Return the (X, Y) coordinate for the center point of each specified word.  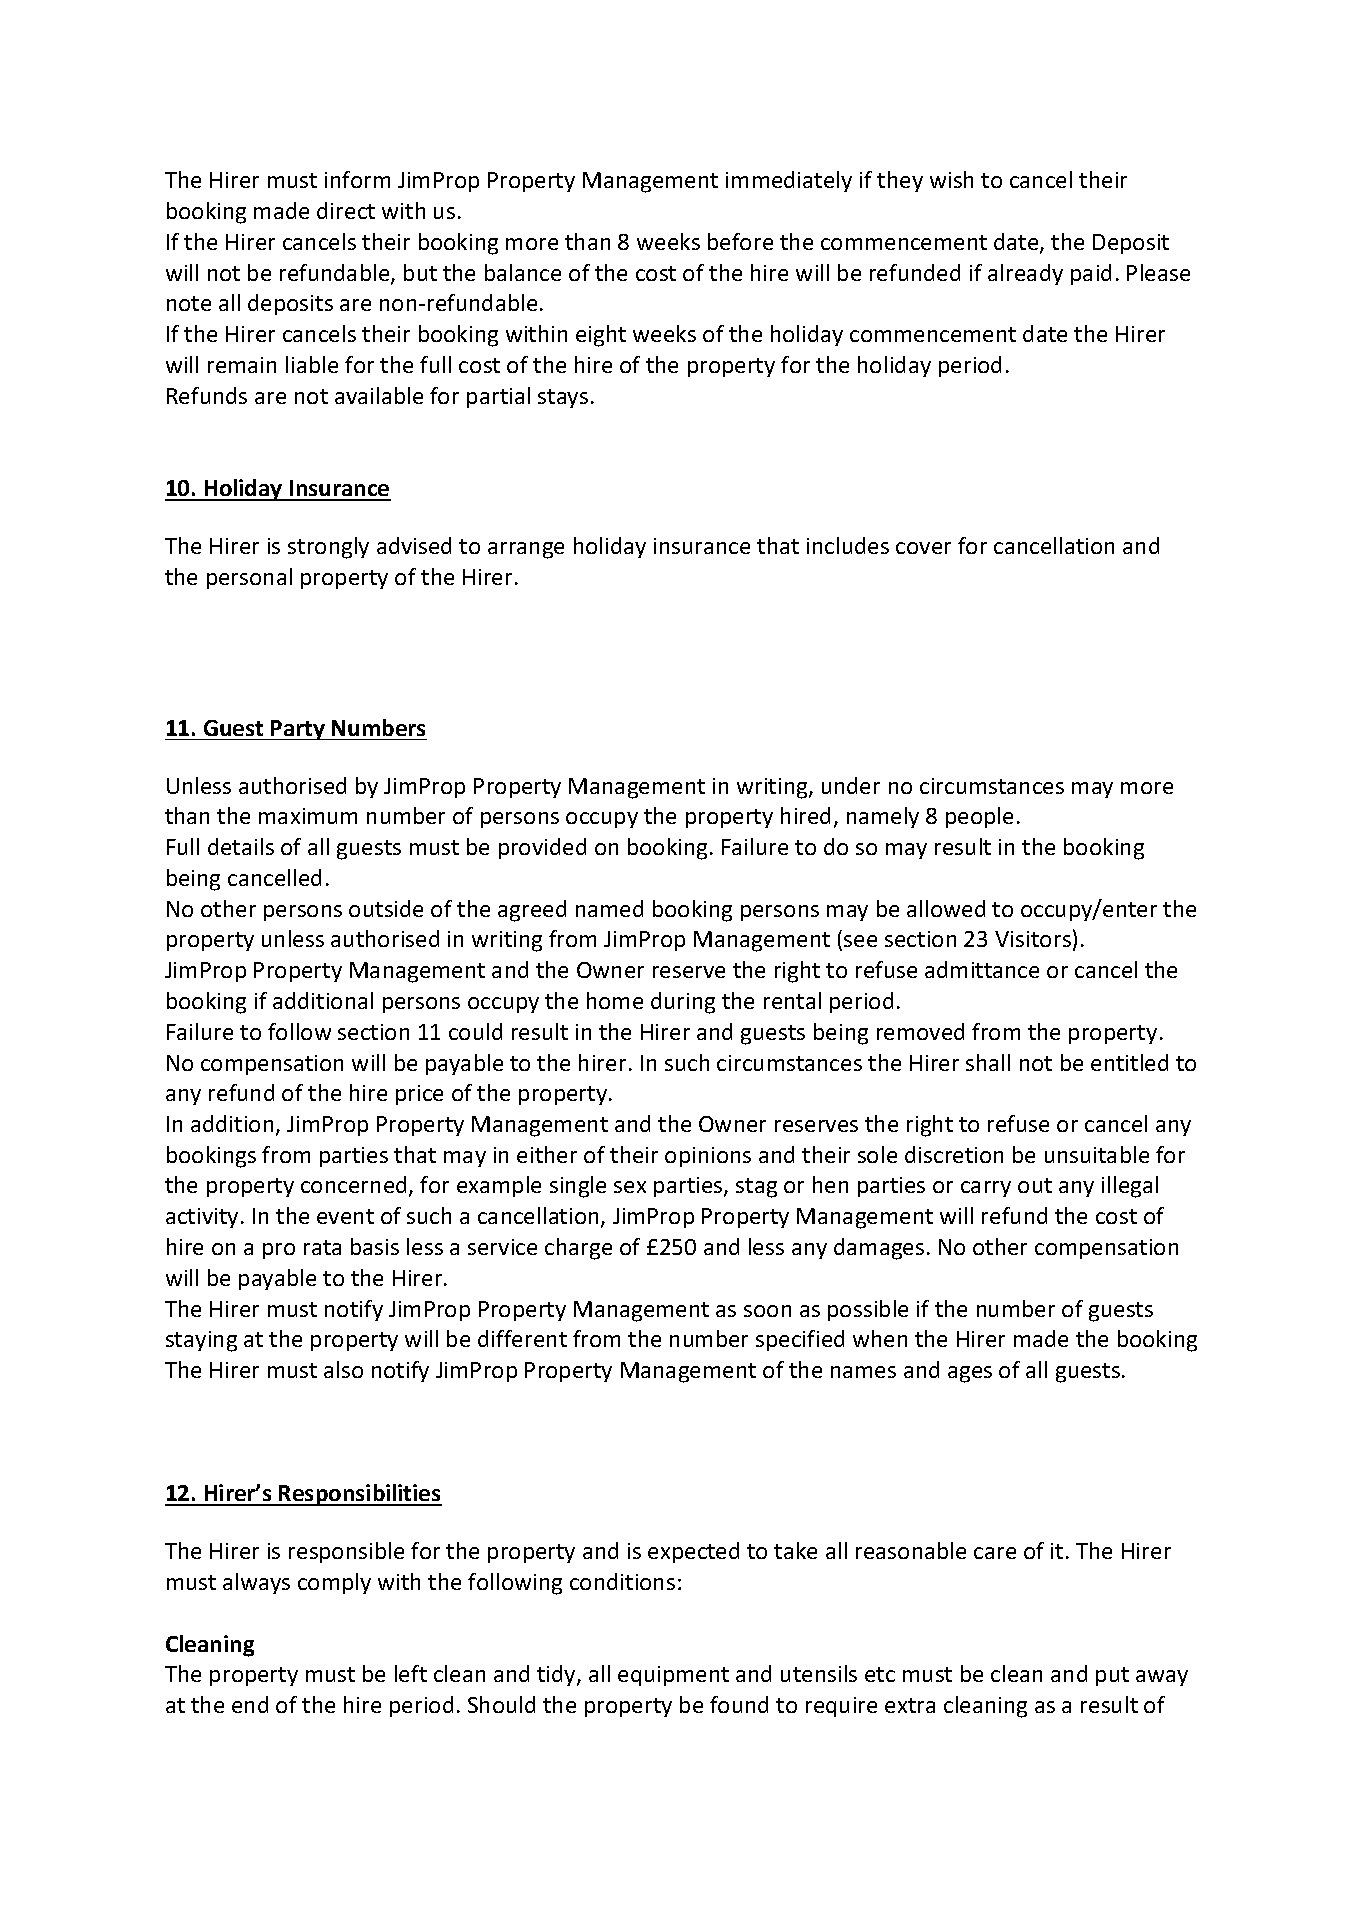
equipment (673, 1676)
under (851, 785)
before (740, 241)
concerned (353, 1184)
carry (986, 1189)
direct (346, 210)
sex (630, 1187)
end (250, 1704)
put (1112, 1676)
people (979, 817)
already (1025, 274)
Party (298, 730)
